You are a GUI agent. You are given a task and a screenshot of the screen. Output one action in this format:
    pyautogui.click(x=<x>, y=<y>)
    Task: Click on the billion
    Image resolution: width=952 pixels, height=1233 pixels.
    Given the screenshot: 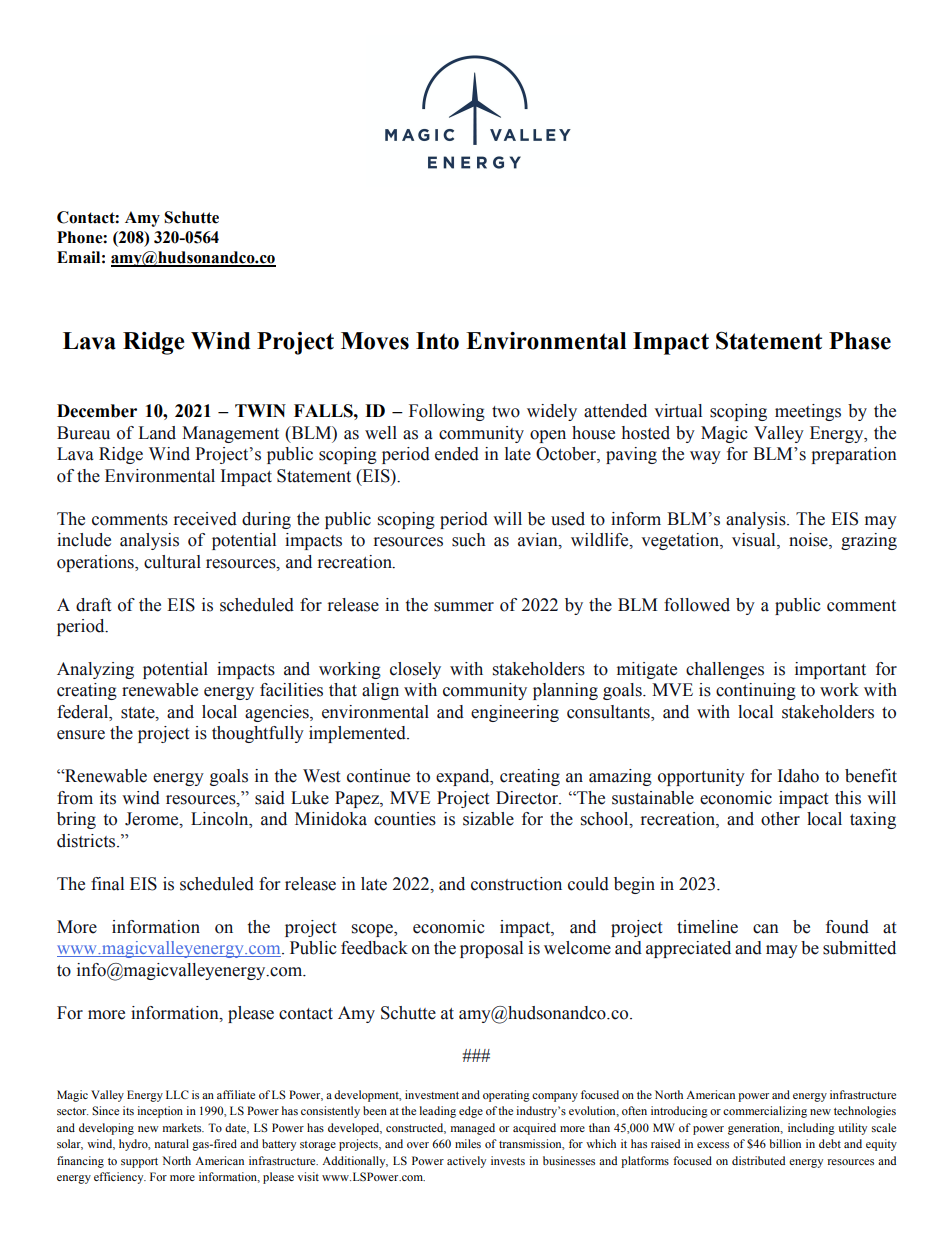 What is the action you would take?
    pyautogui.click(x=785, y=1143)
